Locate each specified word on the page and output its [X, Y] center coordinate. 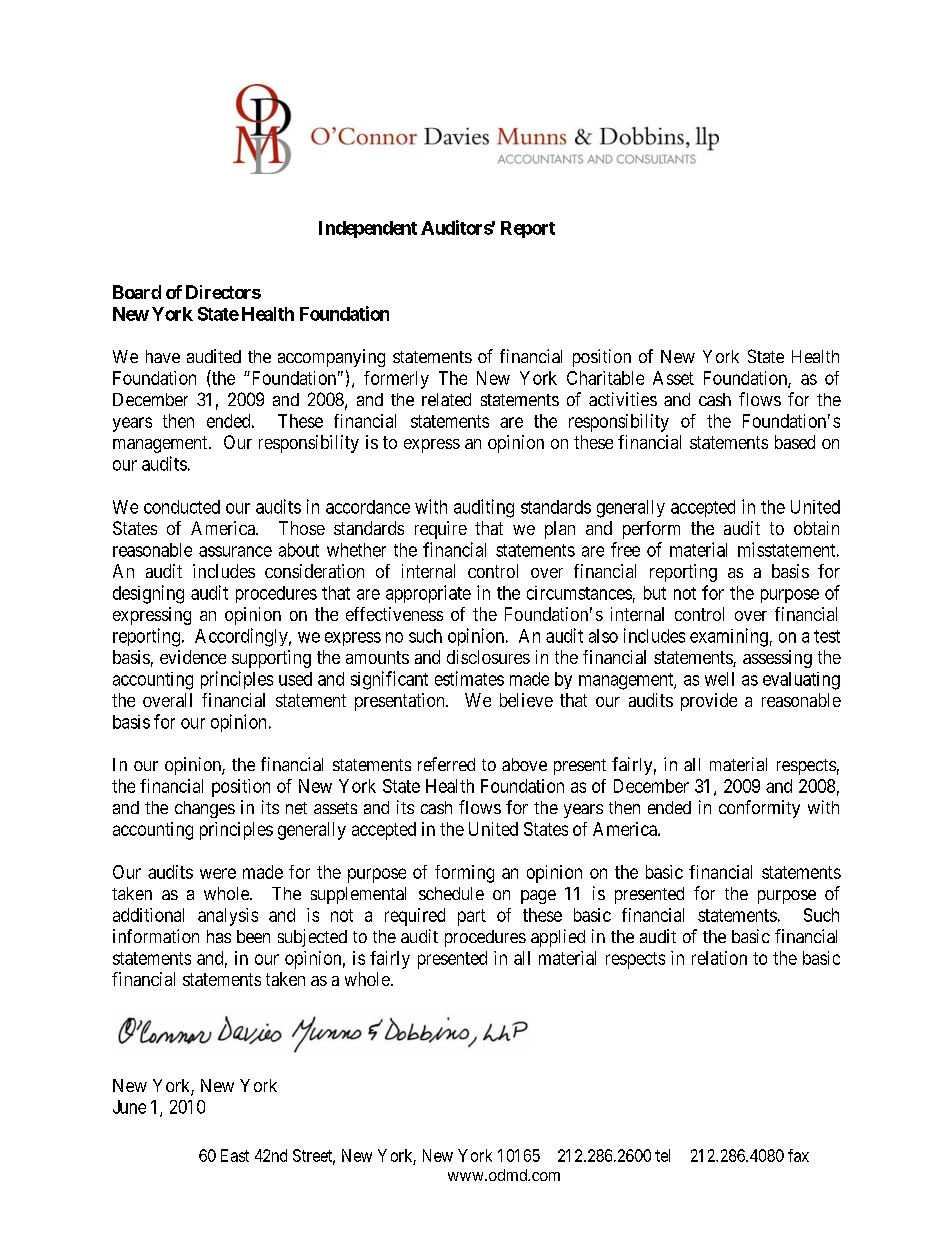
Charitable [605, 378]
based [795, 442]
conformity [759, 809]
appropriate [428, 594]
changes [205, 809]
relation [719, 958]
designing [148, 594]
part [472, 917]
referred [446, 764]
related [446, 399]
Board [137, 292]
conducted [182, 507]
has [219, 936]
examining [729, 637]
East [235, 1155]
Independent [368, 229]
